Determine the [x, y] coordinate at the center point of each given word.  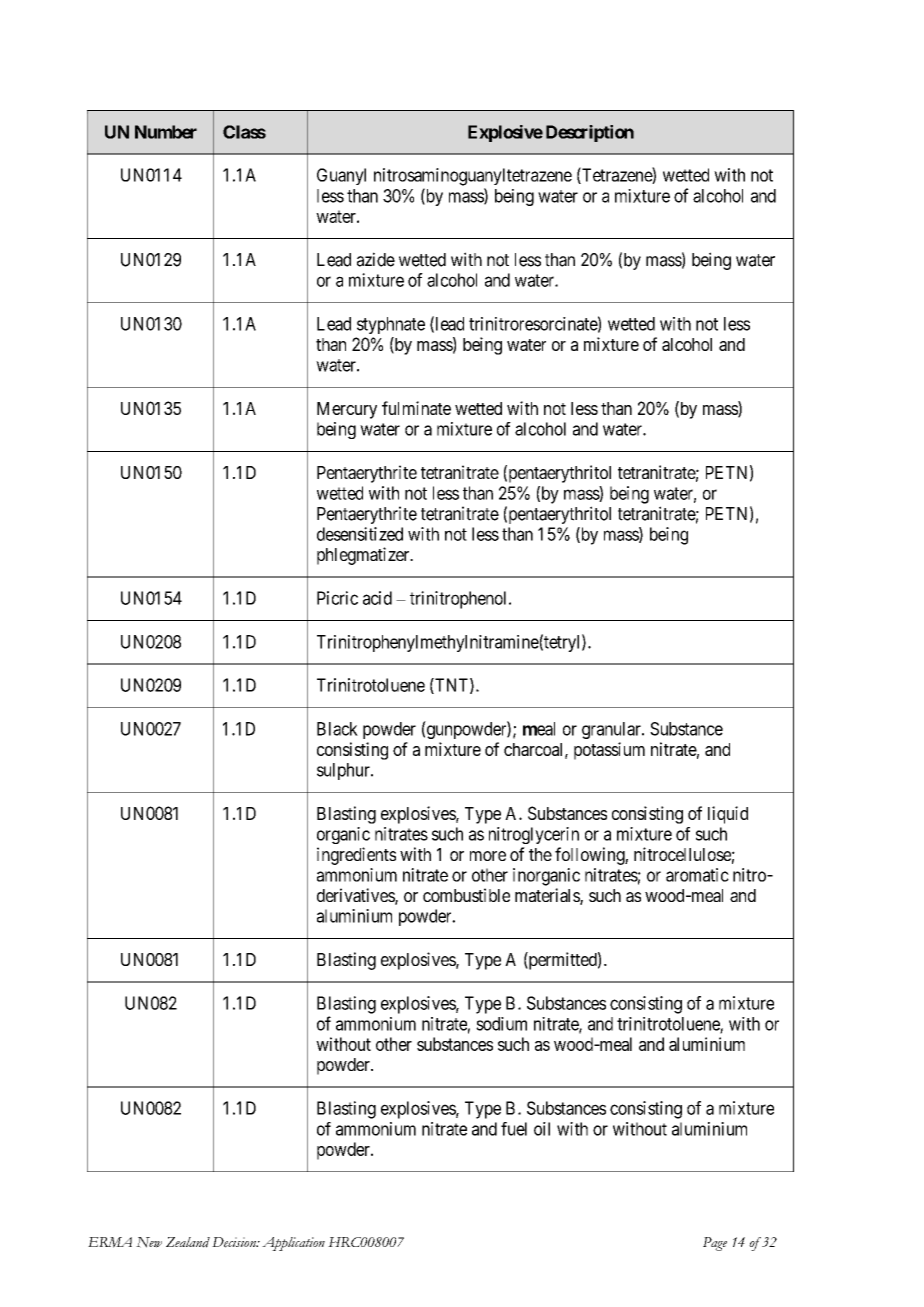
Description [590, 133]
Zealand [188, 1242]
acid [377, 598]
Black [337, 729]
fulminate [416, 408]
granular [612, 730]
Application [293, 1244]
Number [166, 132]
